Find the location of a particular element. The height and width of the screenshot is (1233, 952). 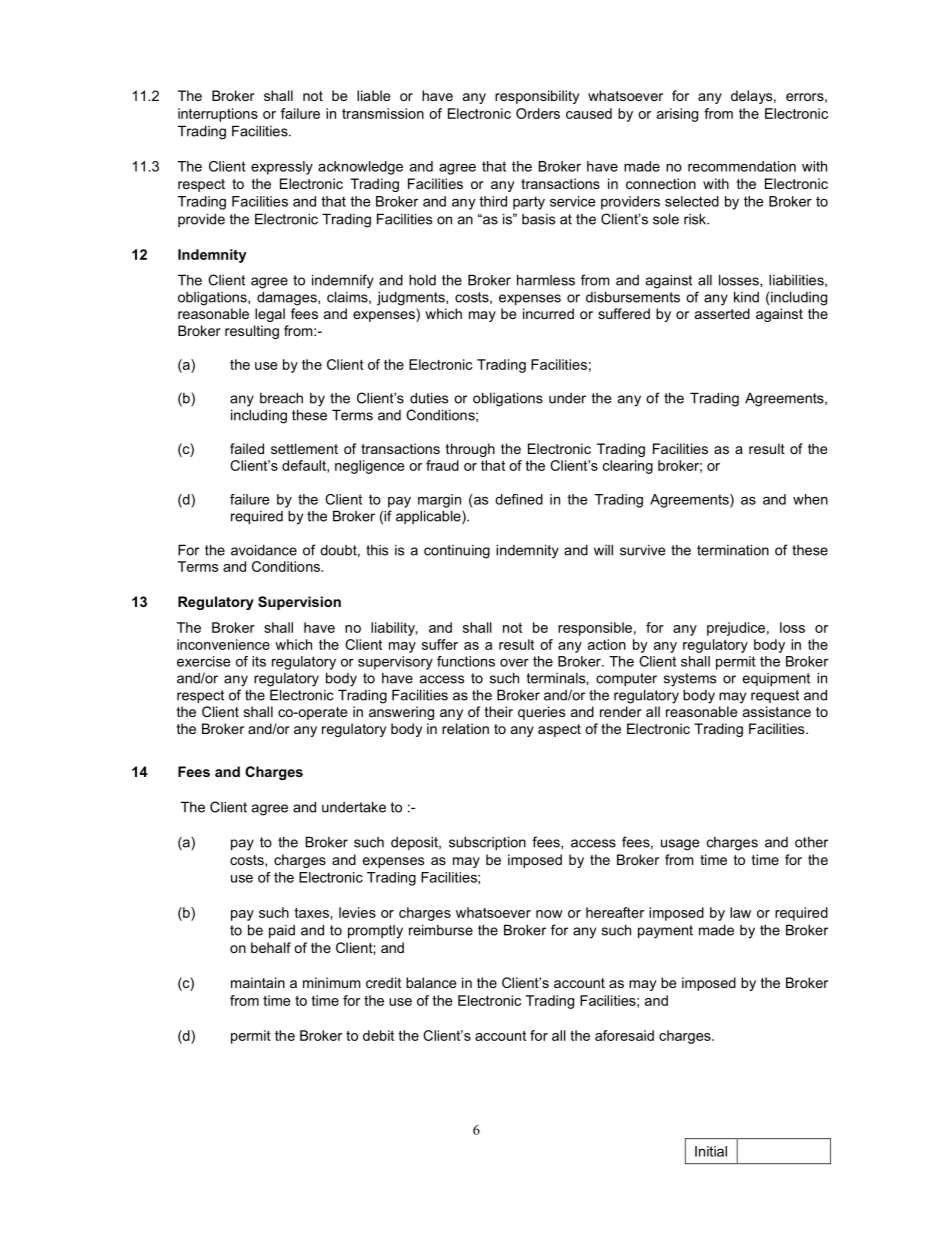

when is located at coordinates (810, 499).
